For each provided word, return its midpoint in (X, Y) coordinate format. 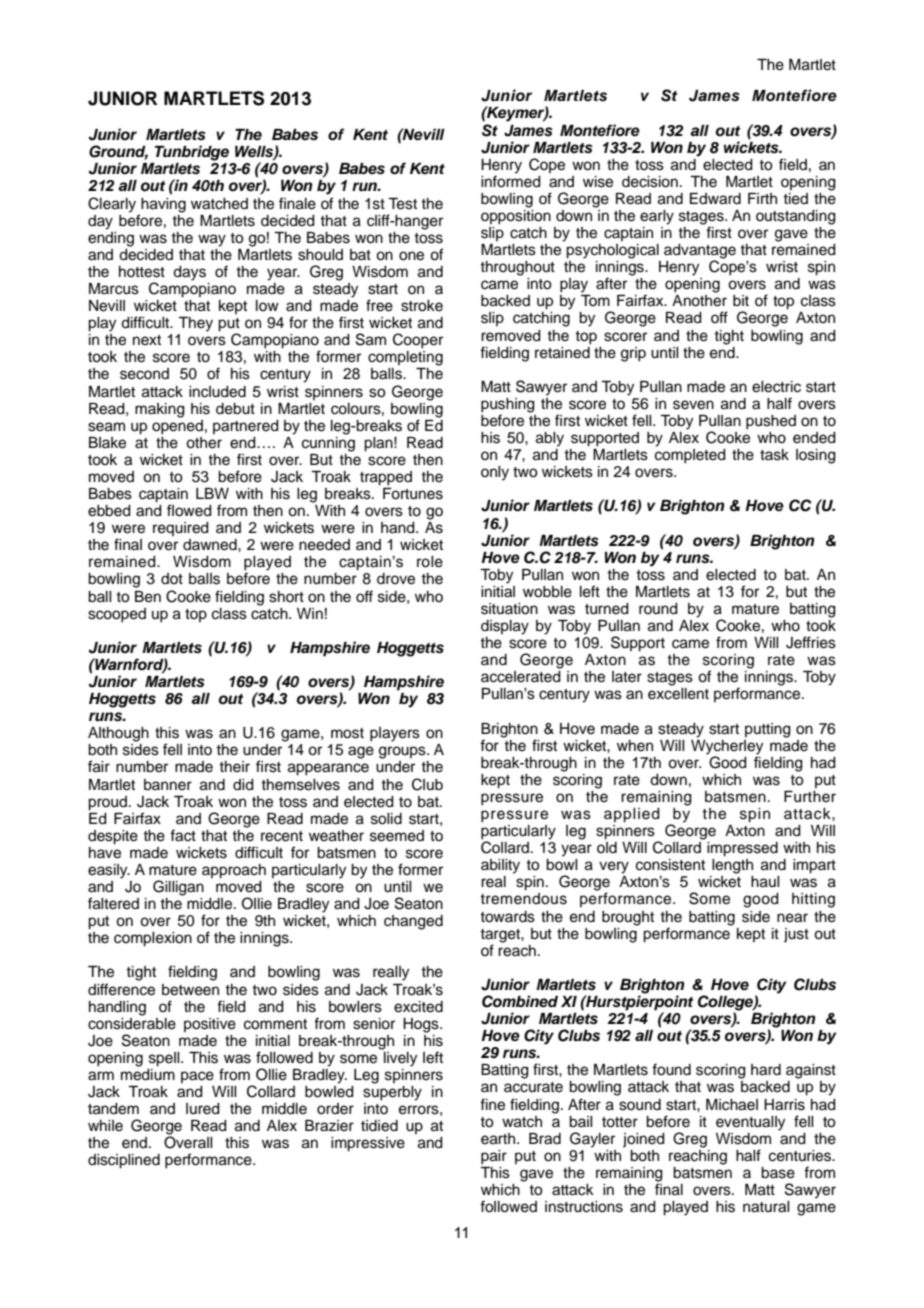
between (190, 990)
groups (403, 752)
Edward (715, 199)
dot (172, 578)
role (430, 562)
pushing (508, 406)
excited (418, 1007)
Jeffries (811, 642)
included (217, 392)
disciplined (124, 1161)
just (796, 935)
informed (511, 180)
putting (768, 730)
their (234, 767)
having (163, 205)
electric (776, 387)
